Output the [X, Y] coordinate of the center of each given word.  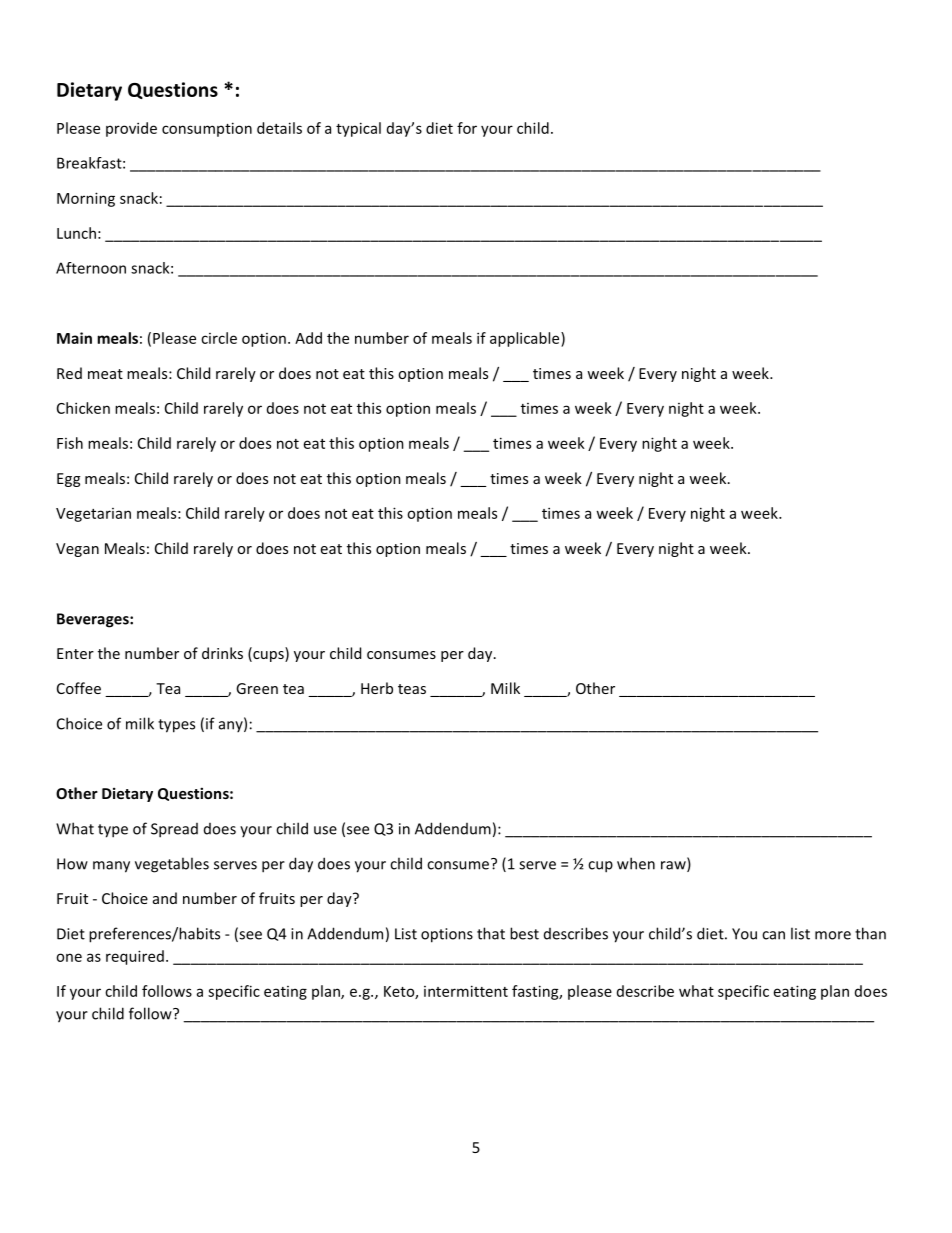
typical [358, 129]
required [135, 957]
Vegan [77, 550]
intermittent [466, 991]
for [467, 128]
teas [412, 689]
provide [131, 129]
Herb [377, 688]
